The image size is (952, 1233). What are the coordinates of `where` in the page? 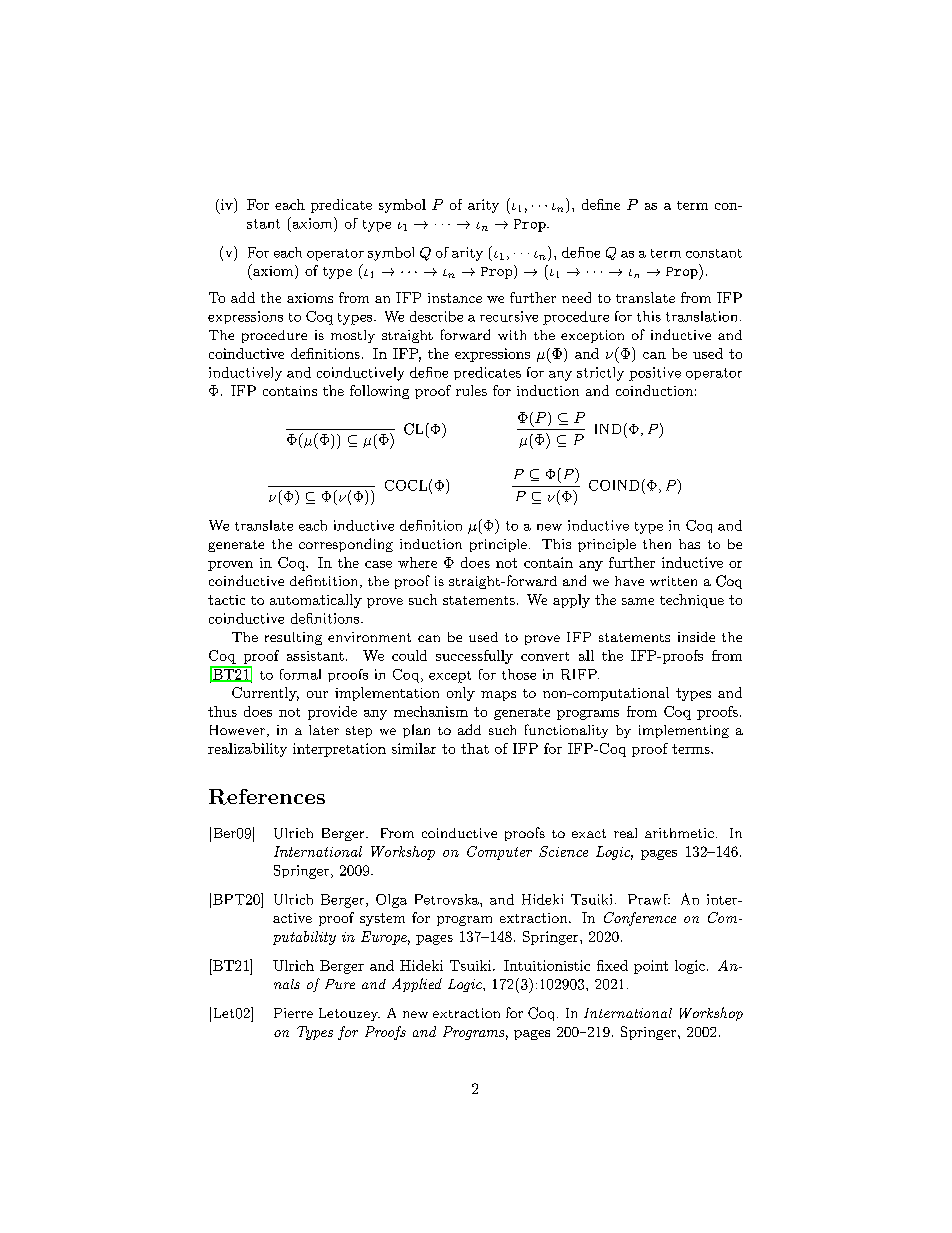 It's located at (417, 562).
